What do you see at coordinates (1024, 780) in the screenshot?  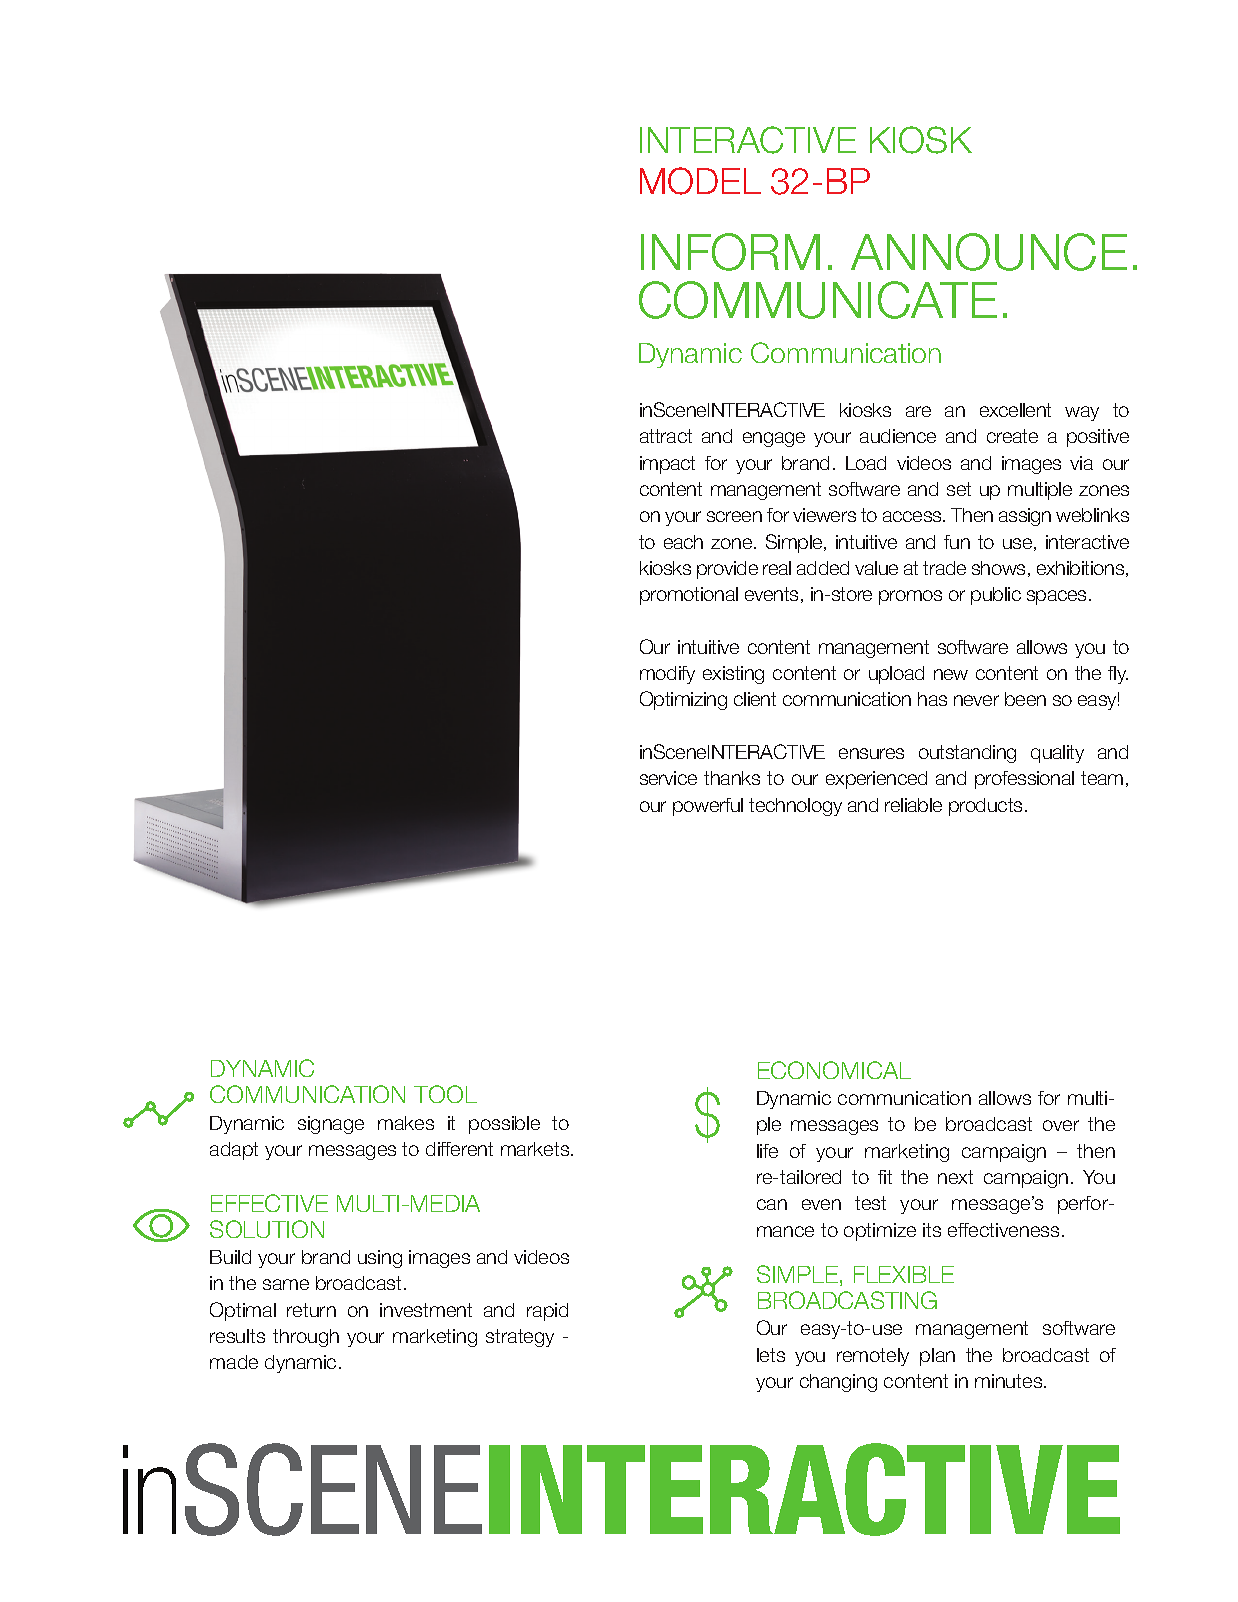 I see `professional` at bounding box center [1024, 780].
